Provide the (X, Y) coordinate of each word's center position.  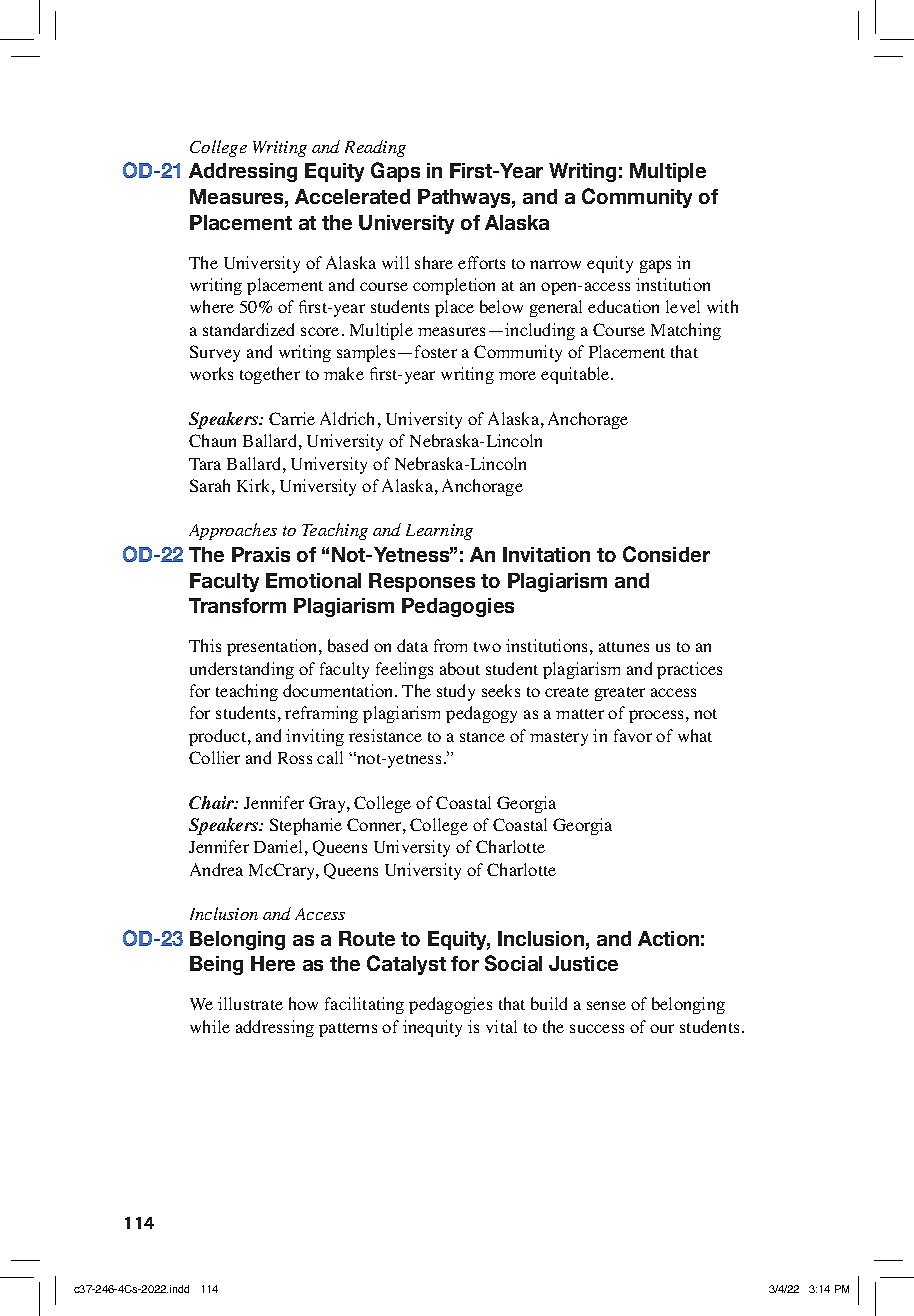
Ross (295, 758)
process (656, 716)
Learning (439, 532)
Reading (375, 148)
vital (501, 1026)
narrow (555, 264)
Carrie (292, 418)
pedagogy (481, 714)
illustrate (250, 1003)
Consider (666, 554)
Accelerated (352, 196)
